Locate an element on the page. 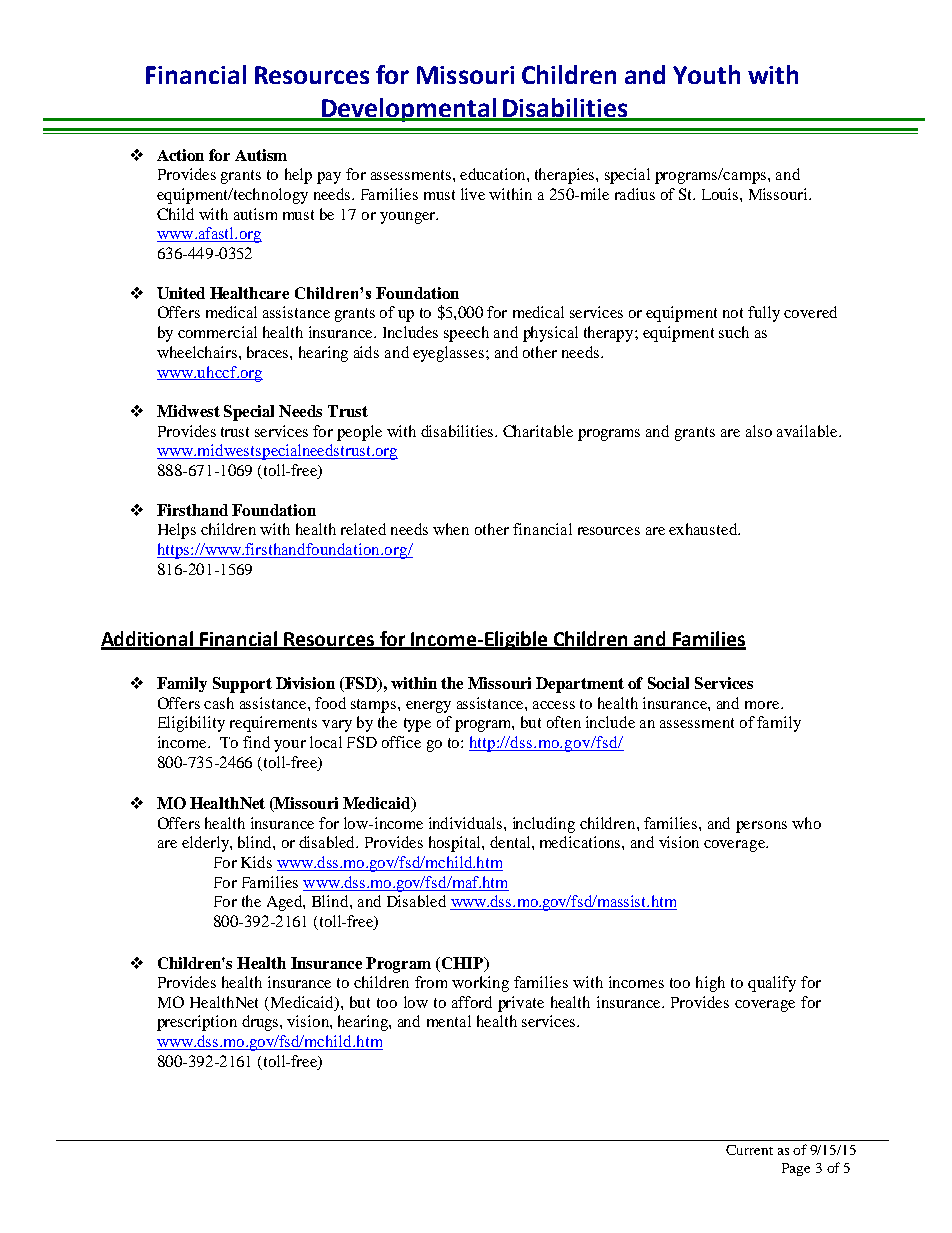 Image resolution: width=952 pixels, height=1233 pixels. education is located at coordinates (494, 174).
